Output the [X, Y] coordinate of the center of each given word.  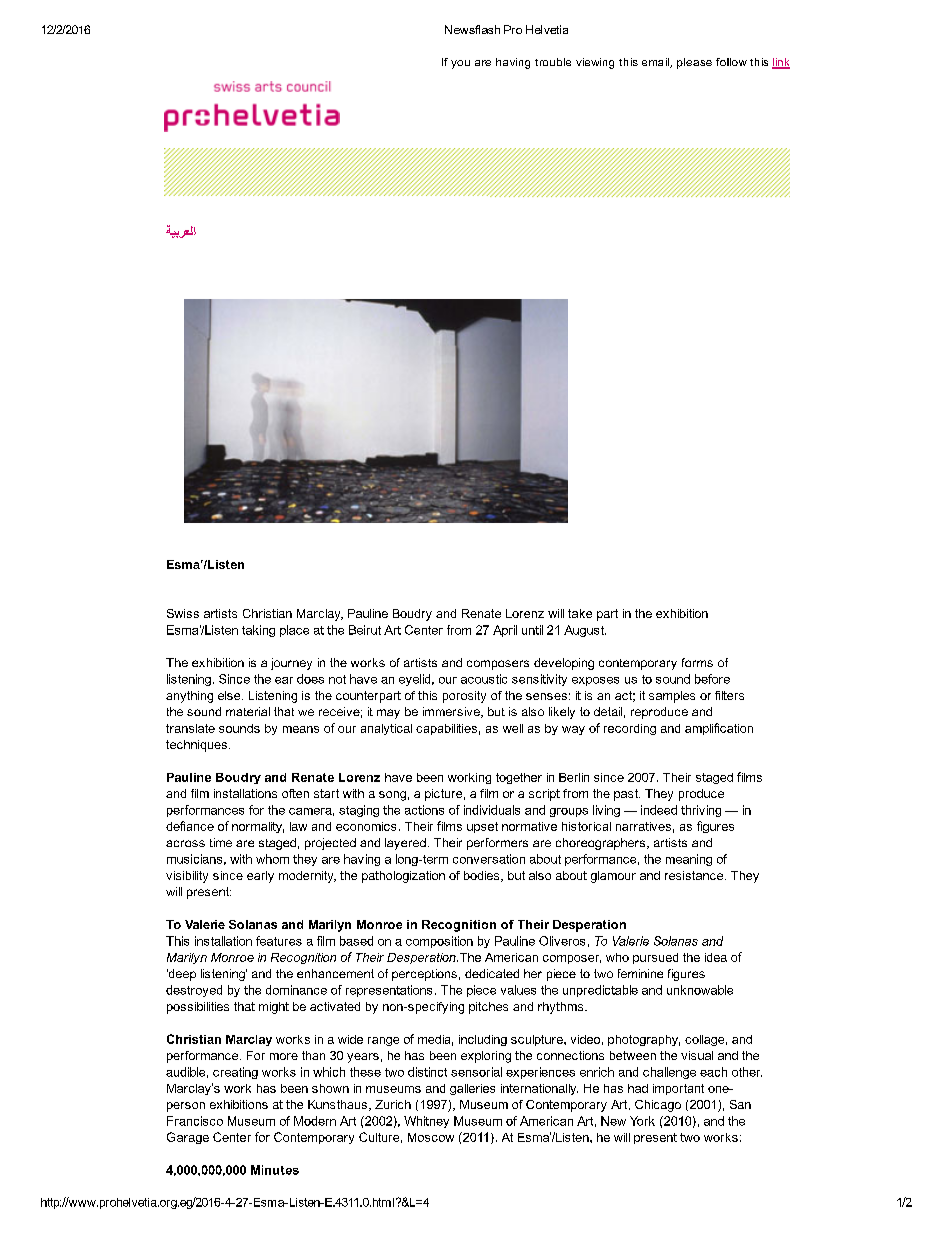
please [694, 63]
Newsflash [472, 29]
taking [258, 631]
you [460, 64]
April [505, 631]
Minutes [275, 1170]
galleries [472, 1089]
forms [697, 662]
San [740, 1104]
